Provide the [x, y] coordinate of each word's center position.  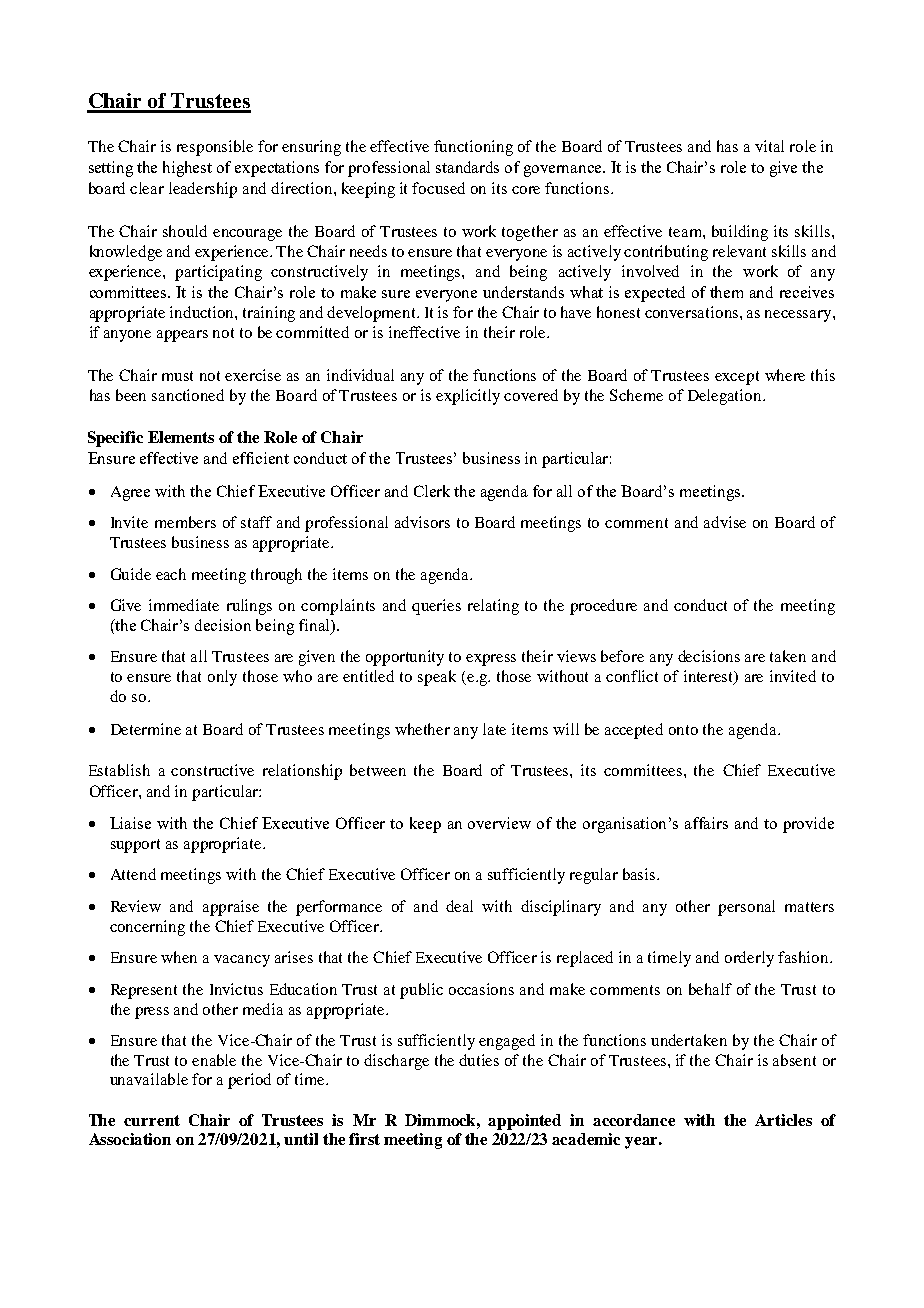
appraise [231, 908]
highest [187, 169]
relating [493, 607]
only [222, 678]
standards [467, 167]
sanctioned [188, 395]
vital [769, 146]
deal [459, 906]
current [152, 1120]
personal [746, 908]
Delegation [726, 397]
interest [710, 677]
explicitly [468, 397]
